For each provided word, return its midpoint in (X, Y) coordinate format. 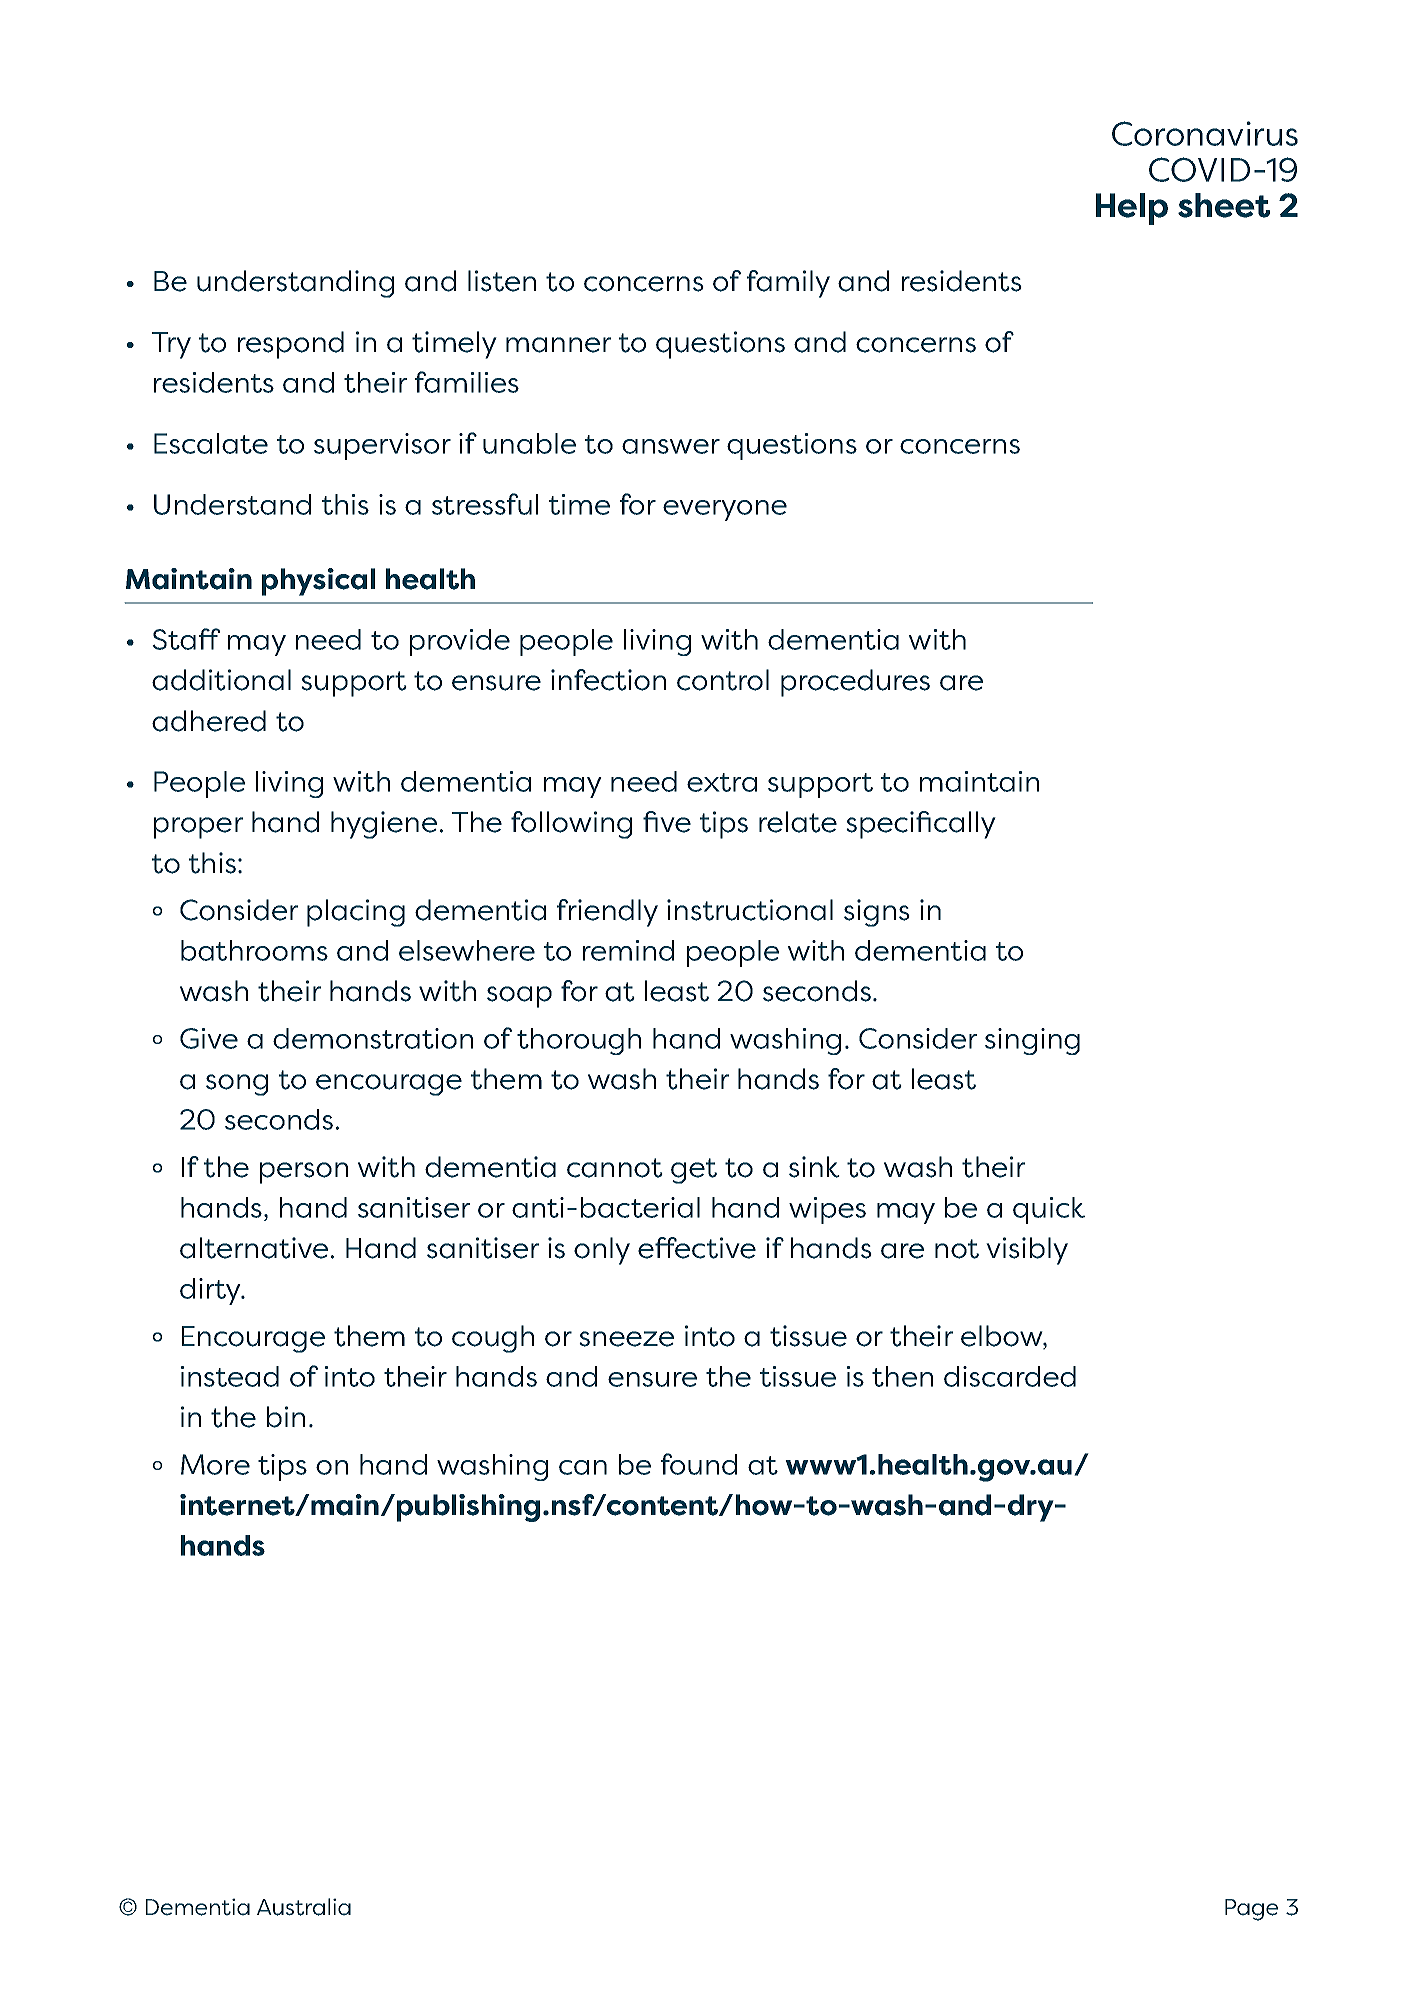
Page (1251, 1910)
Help (1132, 209)
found (699, 1464)
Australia (304, 1907)
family (788, 284)
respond (291, 345)
